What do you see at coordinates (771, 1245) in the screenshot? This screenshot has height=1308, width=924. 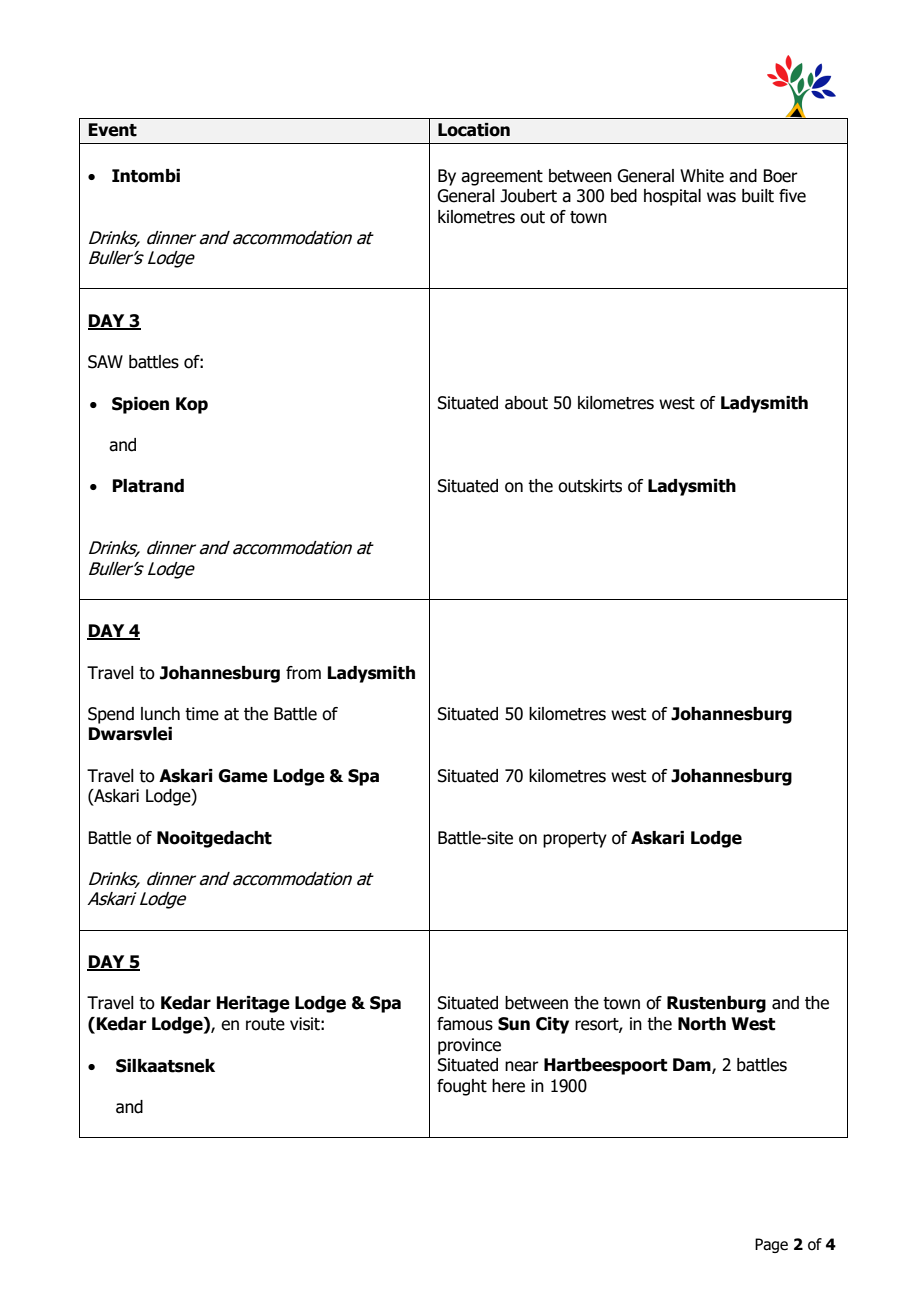 I see `Page` at bounding box center [771, 1245].
